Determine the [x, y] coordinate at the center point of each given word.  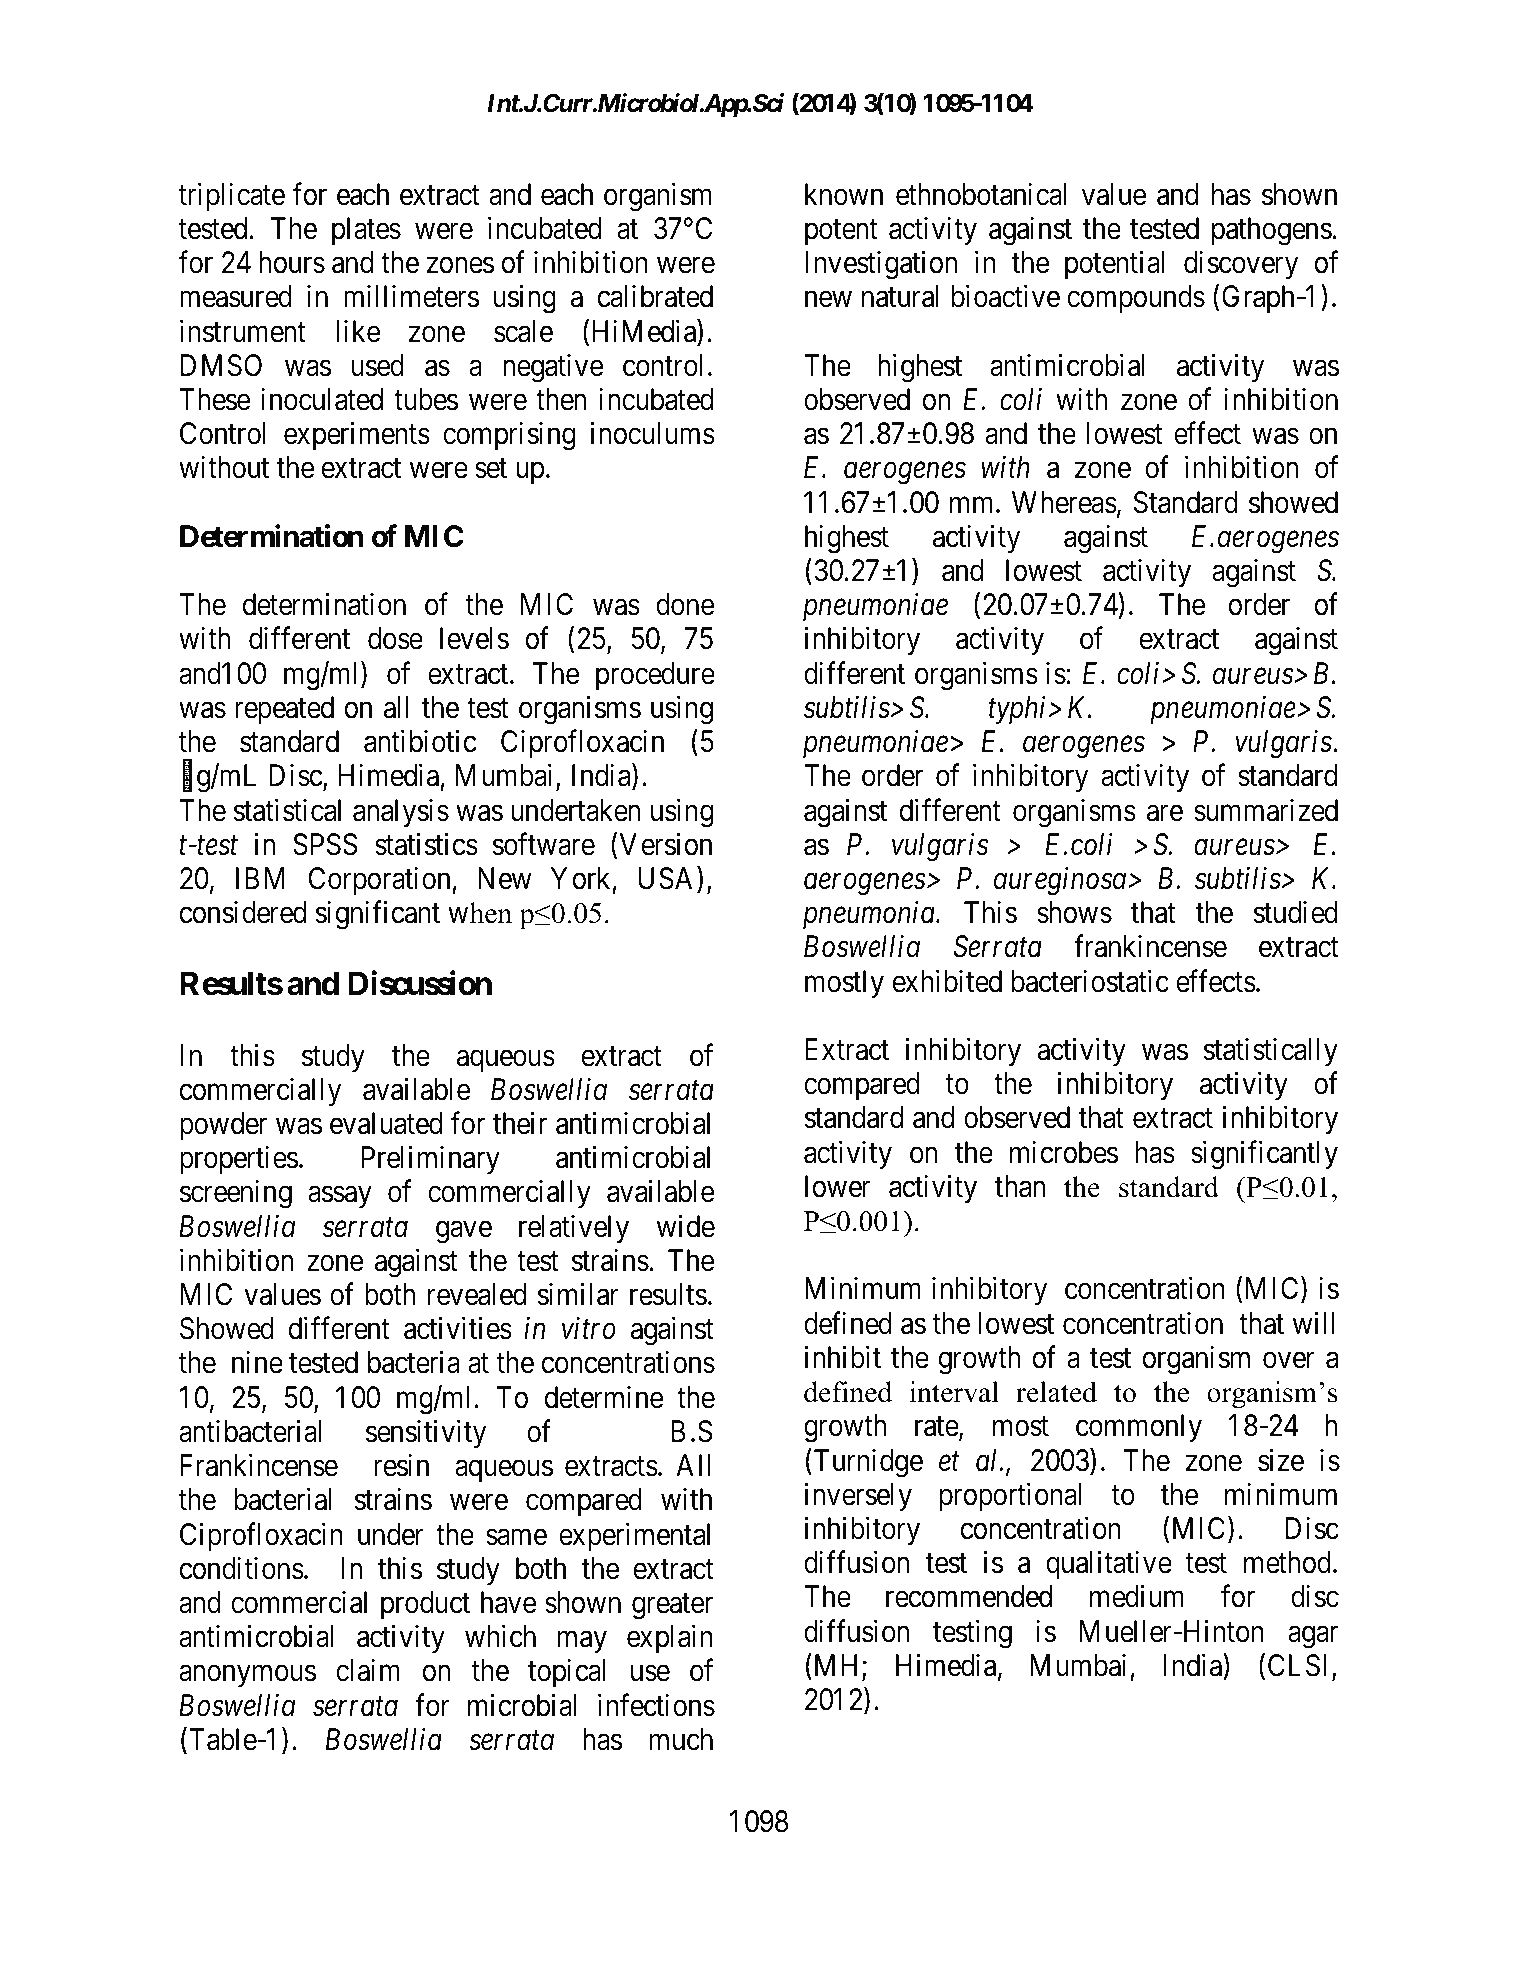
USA [668, 878]
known [844, 194]
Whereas [1064, 502]
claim [368, 1670]
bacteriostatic [1090, 981]
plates [366, 231]
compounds [1136, 299]
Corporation [381, 881]
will [1313, 1322]
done [685, 604]
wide [686, 1226]
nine [257, 1362]
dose [395, 638]
